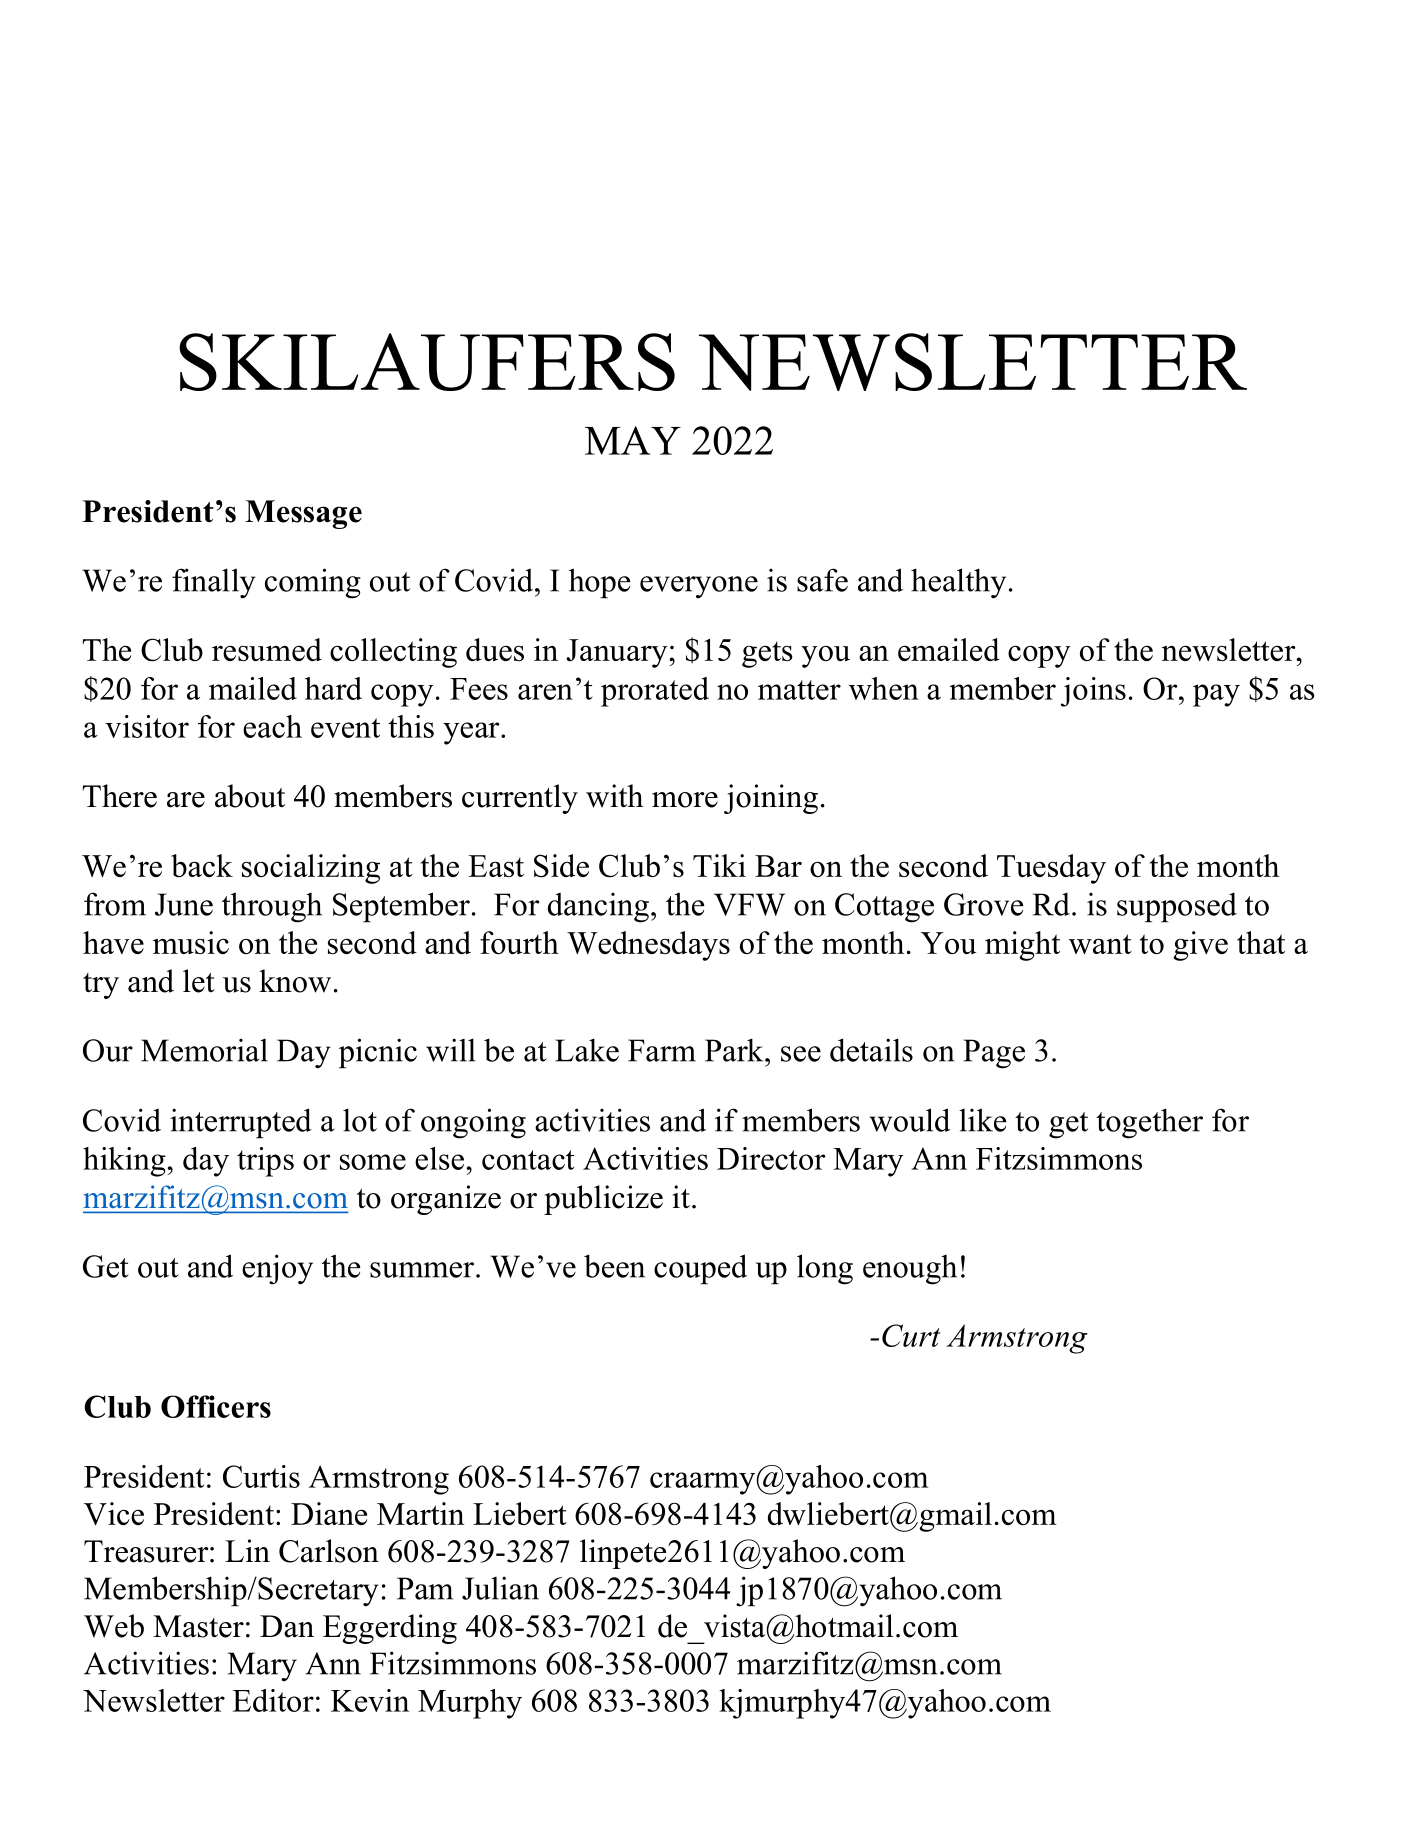 The image size is (1419, 1837). What do you see at coordinates (1051, 869) in the image?
I see `Tuesday` at bounding box center [1051, 869].
